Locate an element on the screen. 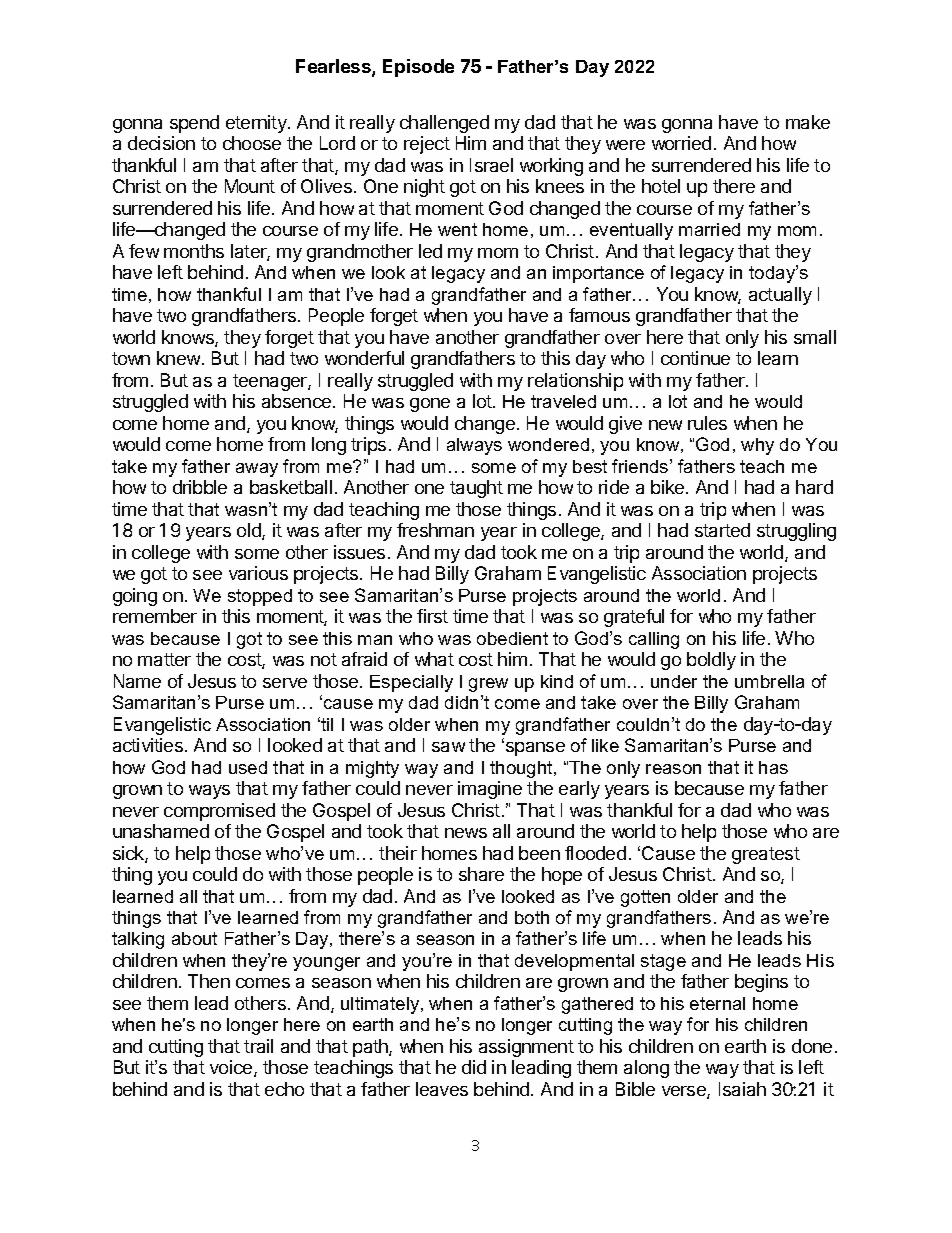  worried is located at coordinates (681, 143).
